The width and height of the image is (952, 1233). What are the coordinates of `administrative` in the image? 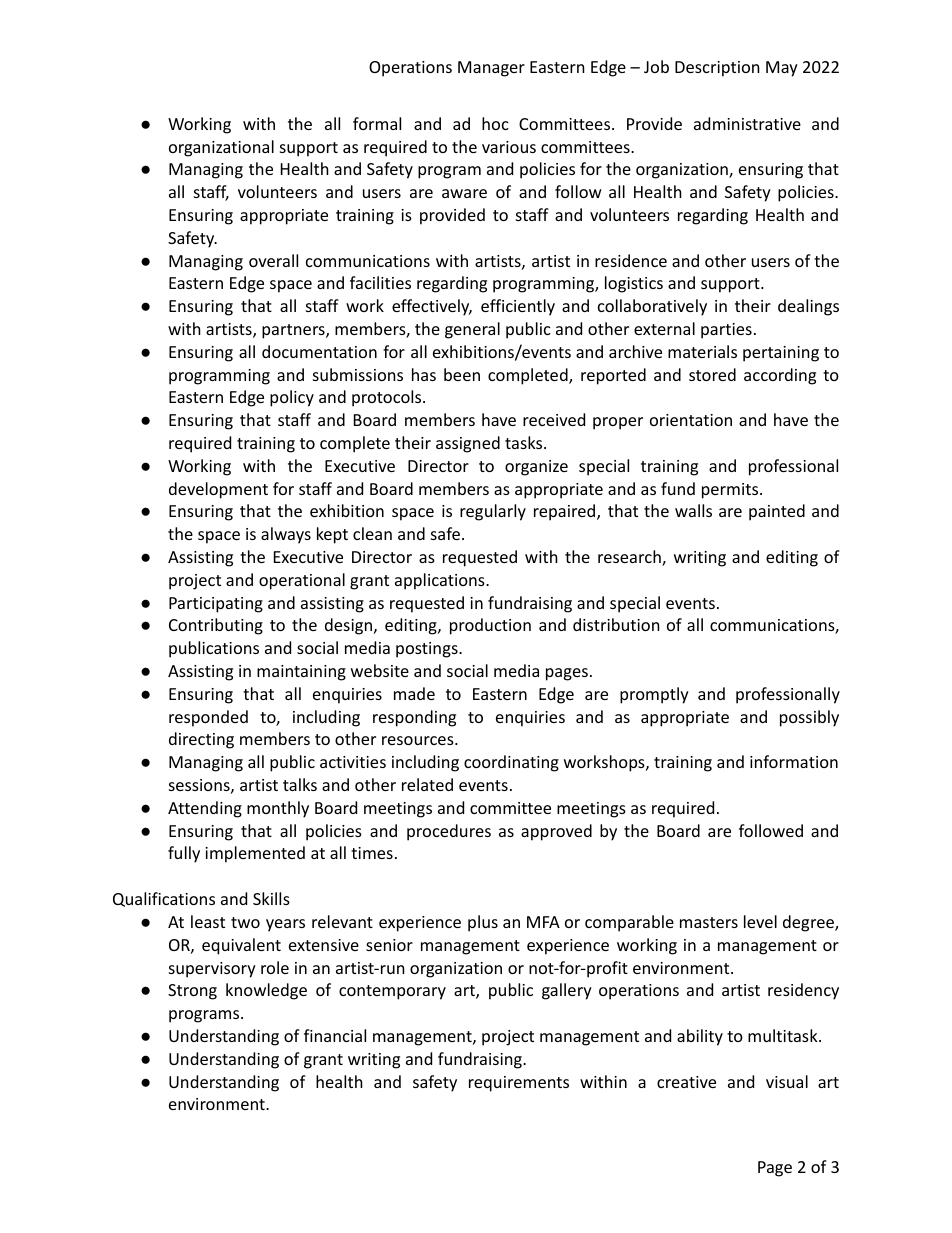 It's located at (747, 123).
